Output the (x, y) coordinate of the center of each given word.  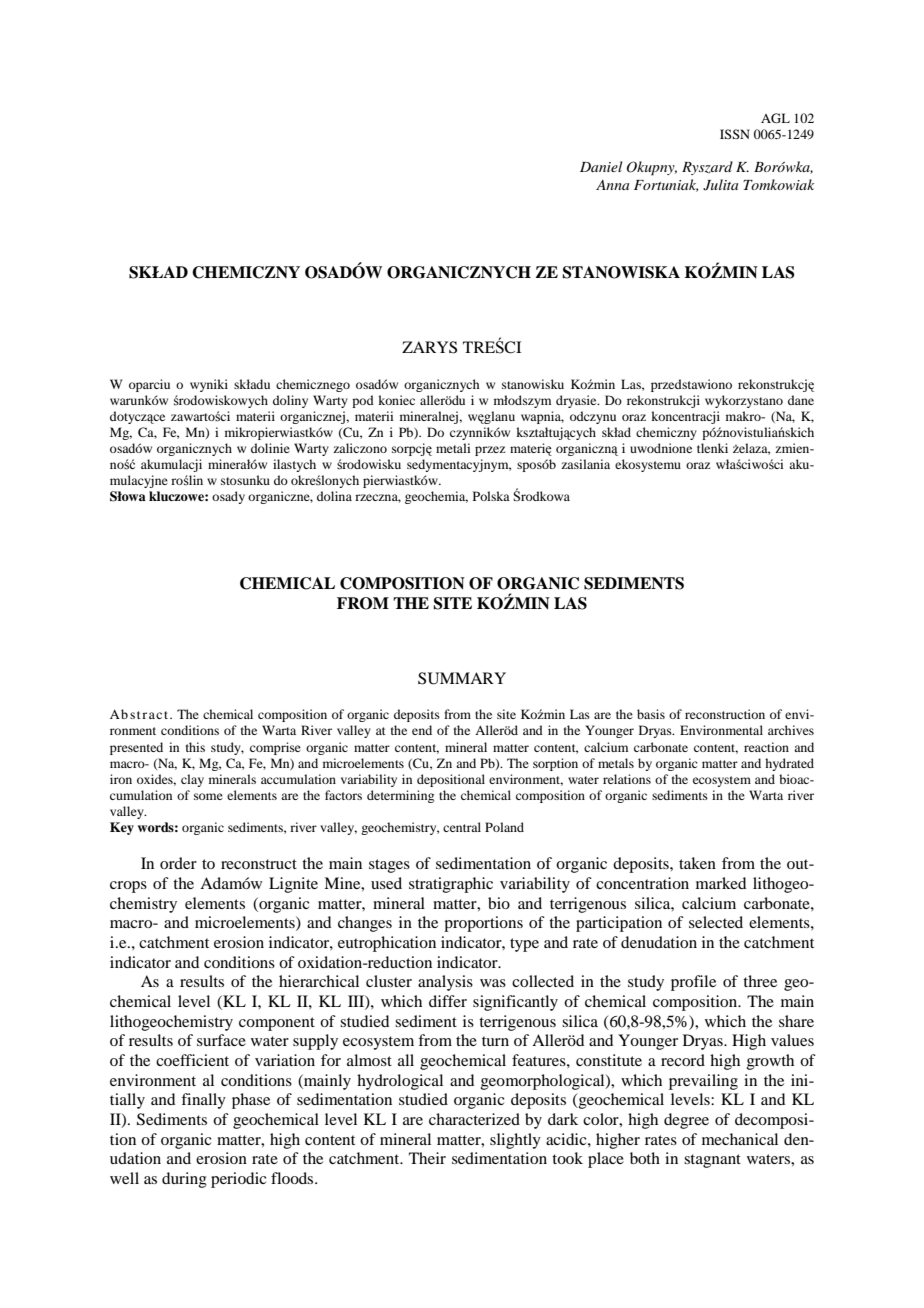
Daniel (601, 166)
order (178, 863)
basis (651, 714)
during (184, 1180)
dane (801, 400)
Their (427, 1158)
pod (363, 401)
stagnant (712, 1161)
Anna (612, 185)
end (422, 730)
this (195, 747)
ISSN (735, 134)
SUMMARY (462, 678)
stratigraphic (451, 885)
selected (716, 922)
